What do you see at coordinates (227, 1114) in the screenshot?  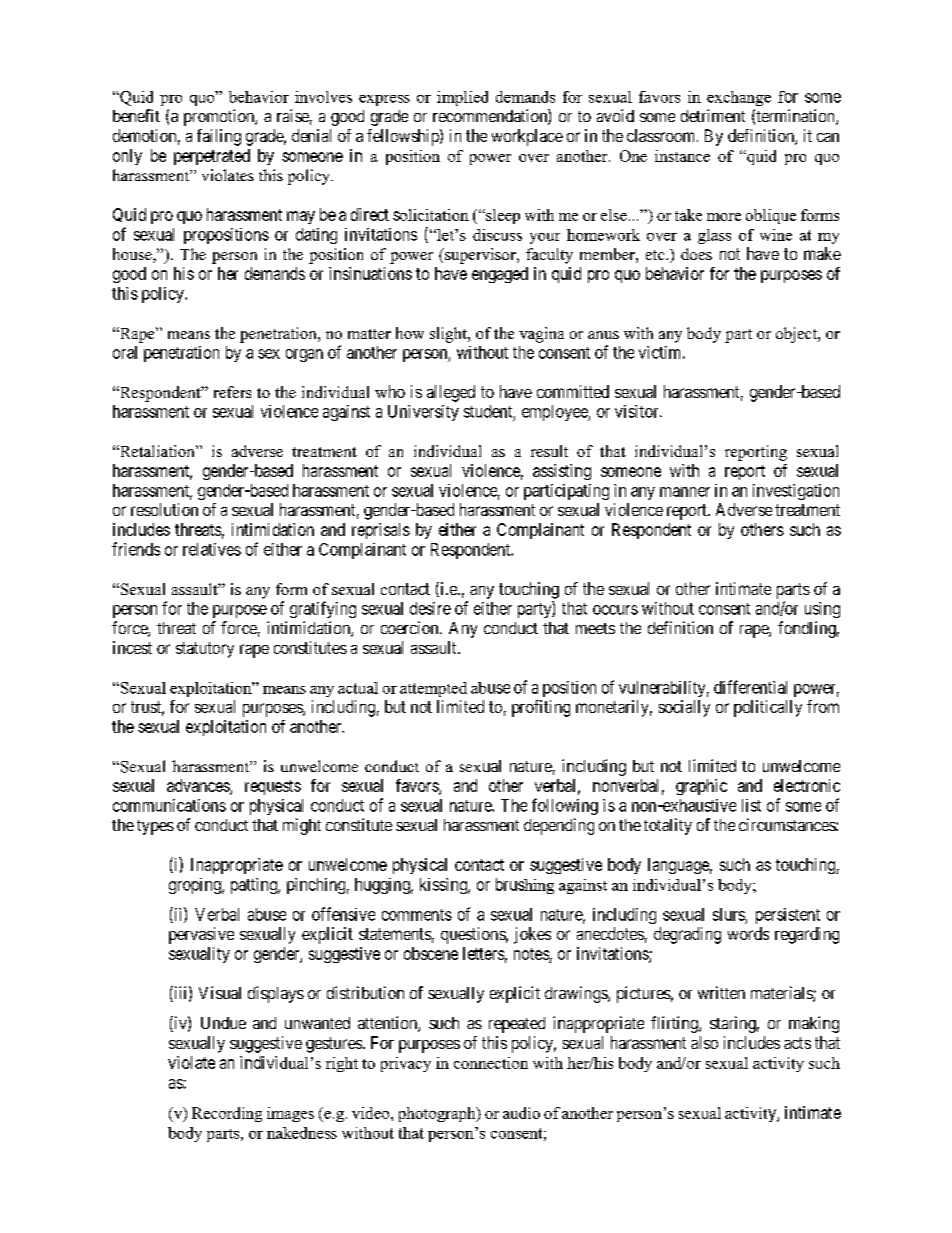 I see `Recording` at bounding box center [227, 1114].
